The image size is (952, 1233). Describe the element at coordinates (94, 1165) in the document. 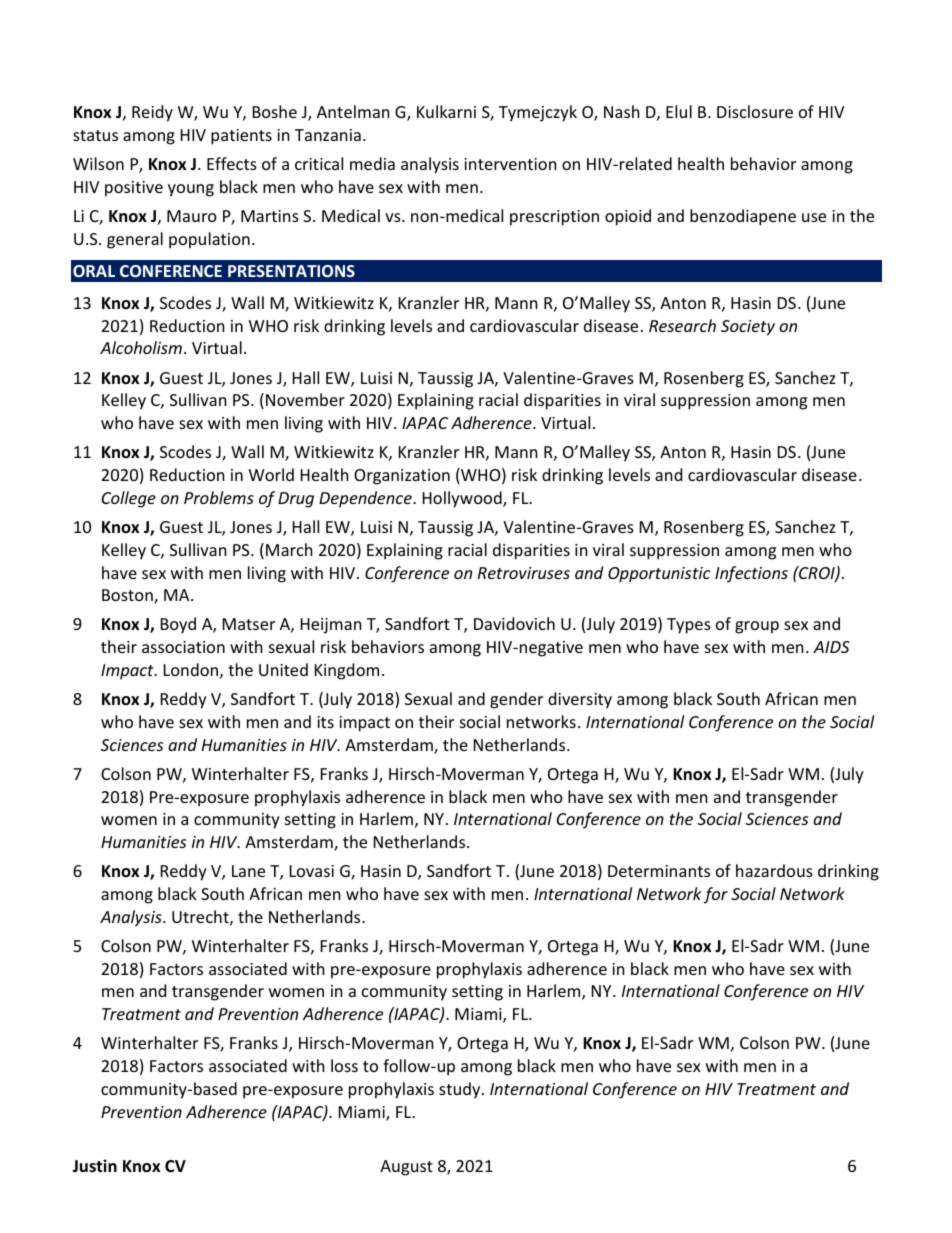

I see `Justin` at that location.
